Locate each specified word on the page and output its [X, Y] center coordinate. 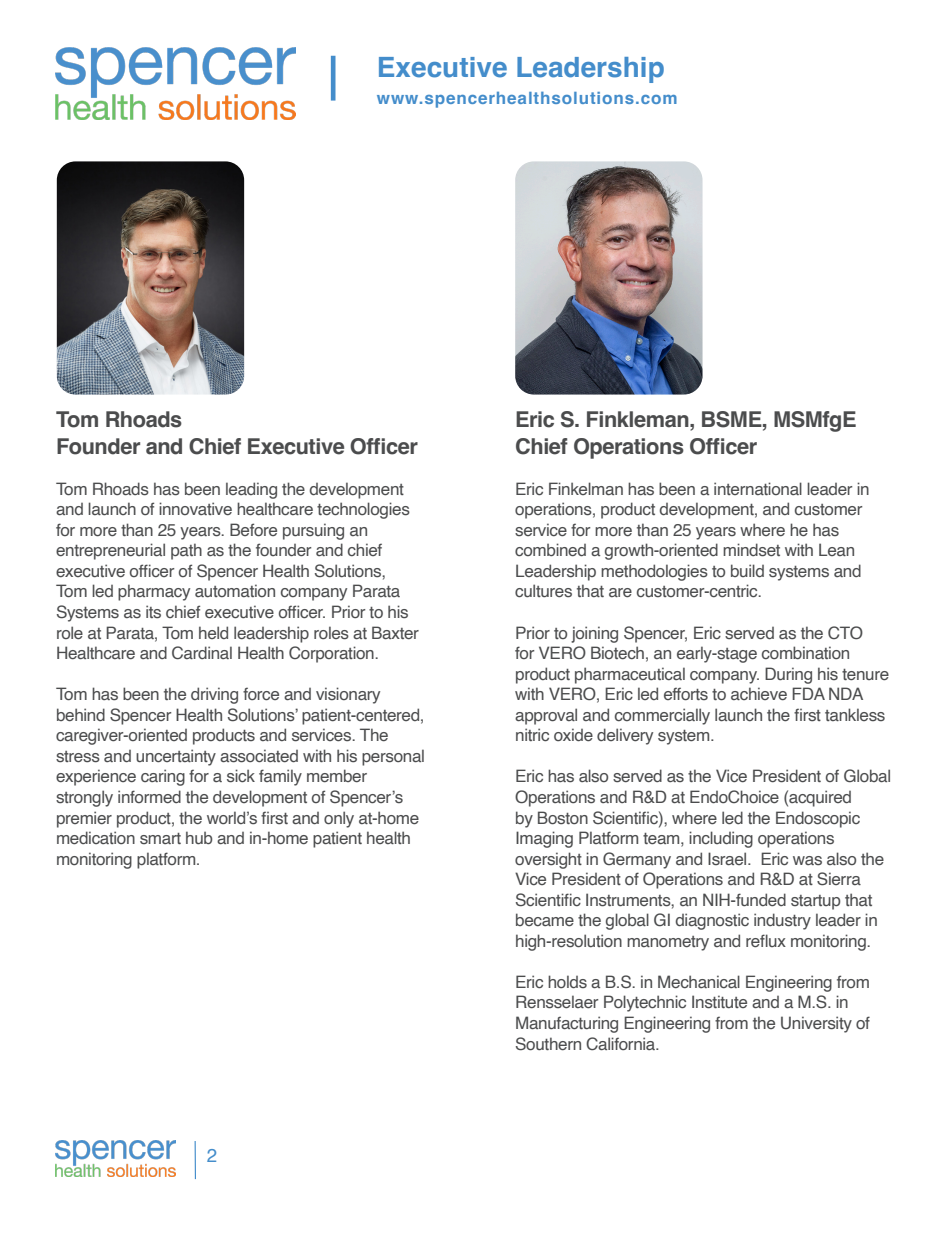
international [758, 488]
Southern [548, 1044]
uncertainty [176, 757]
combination [805, 652]
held [213, 632]
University [816, 1024]
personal [393, 757]
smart [160, 838]
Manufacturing [567, 1024]
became [545, 919]
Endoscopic [818, 819]
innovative [195, 508]
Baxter [395, 632]
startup [816, 902]
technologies [363, 510]
